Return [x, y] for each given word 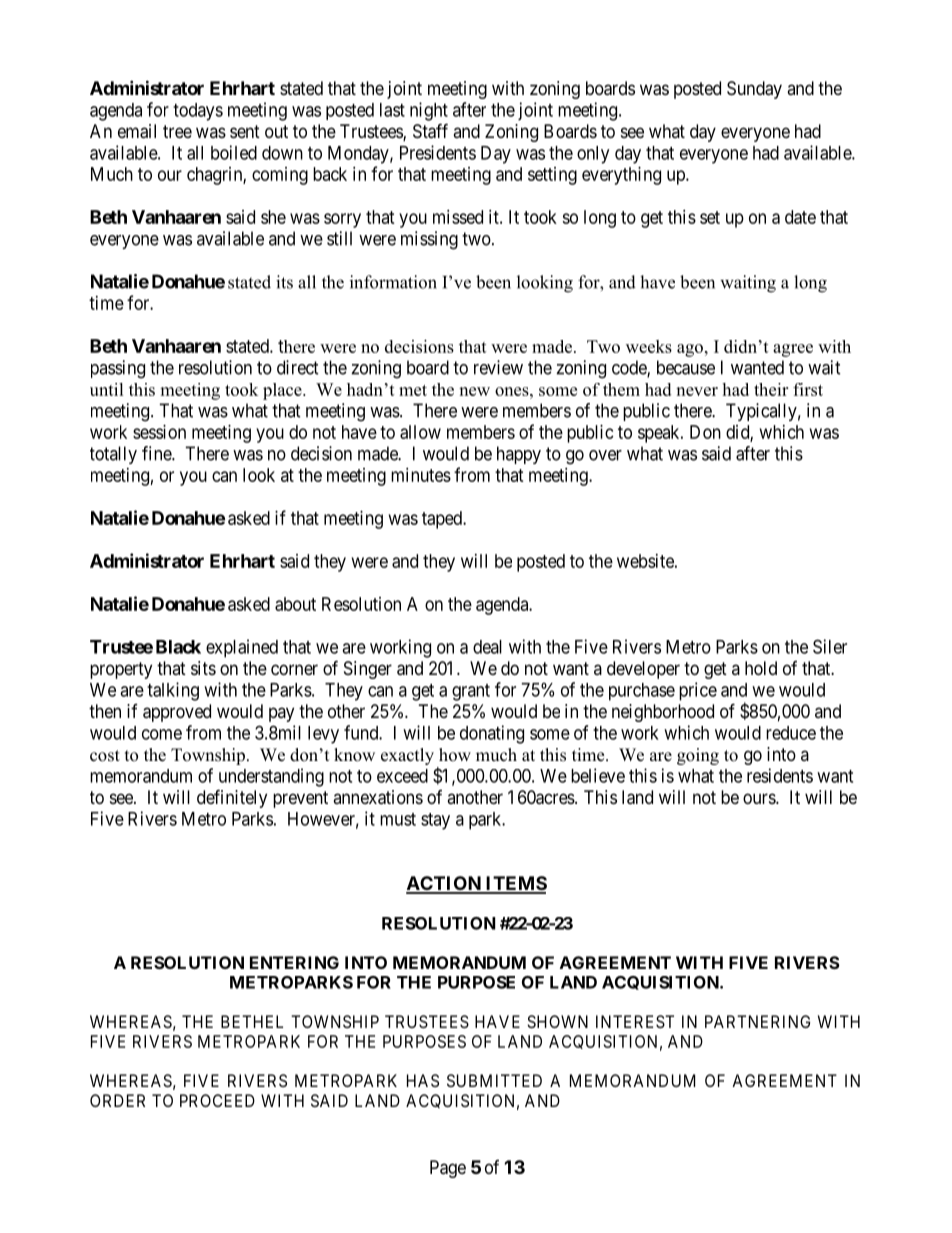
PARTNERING [757, 1021]
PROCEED [217, 1100]
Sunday [754, 90]
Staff [430, 131]
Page [448, 1169]
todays [198, 112]
